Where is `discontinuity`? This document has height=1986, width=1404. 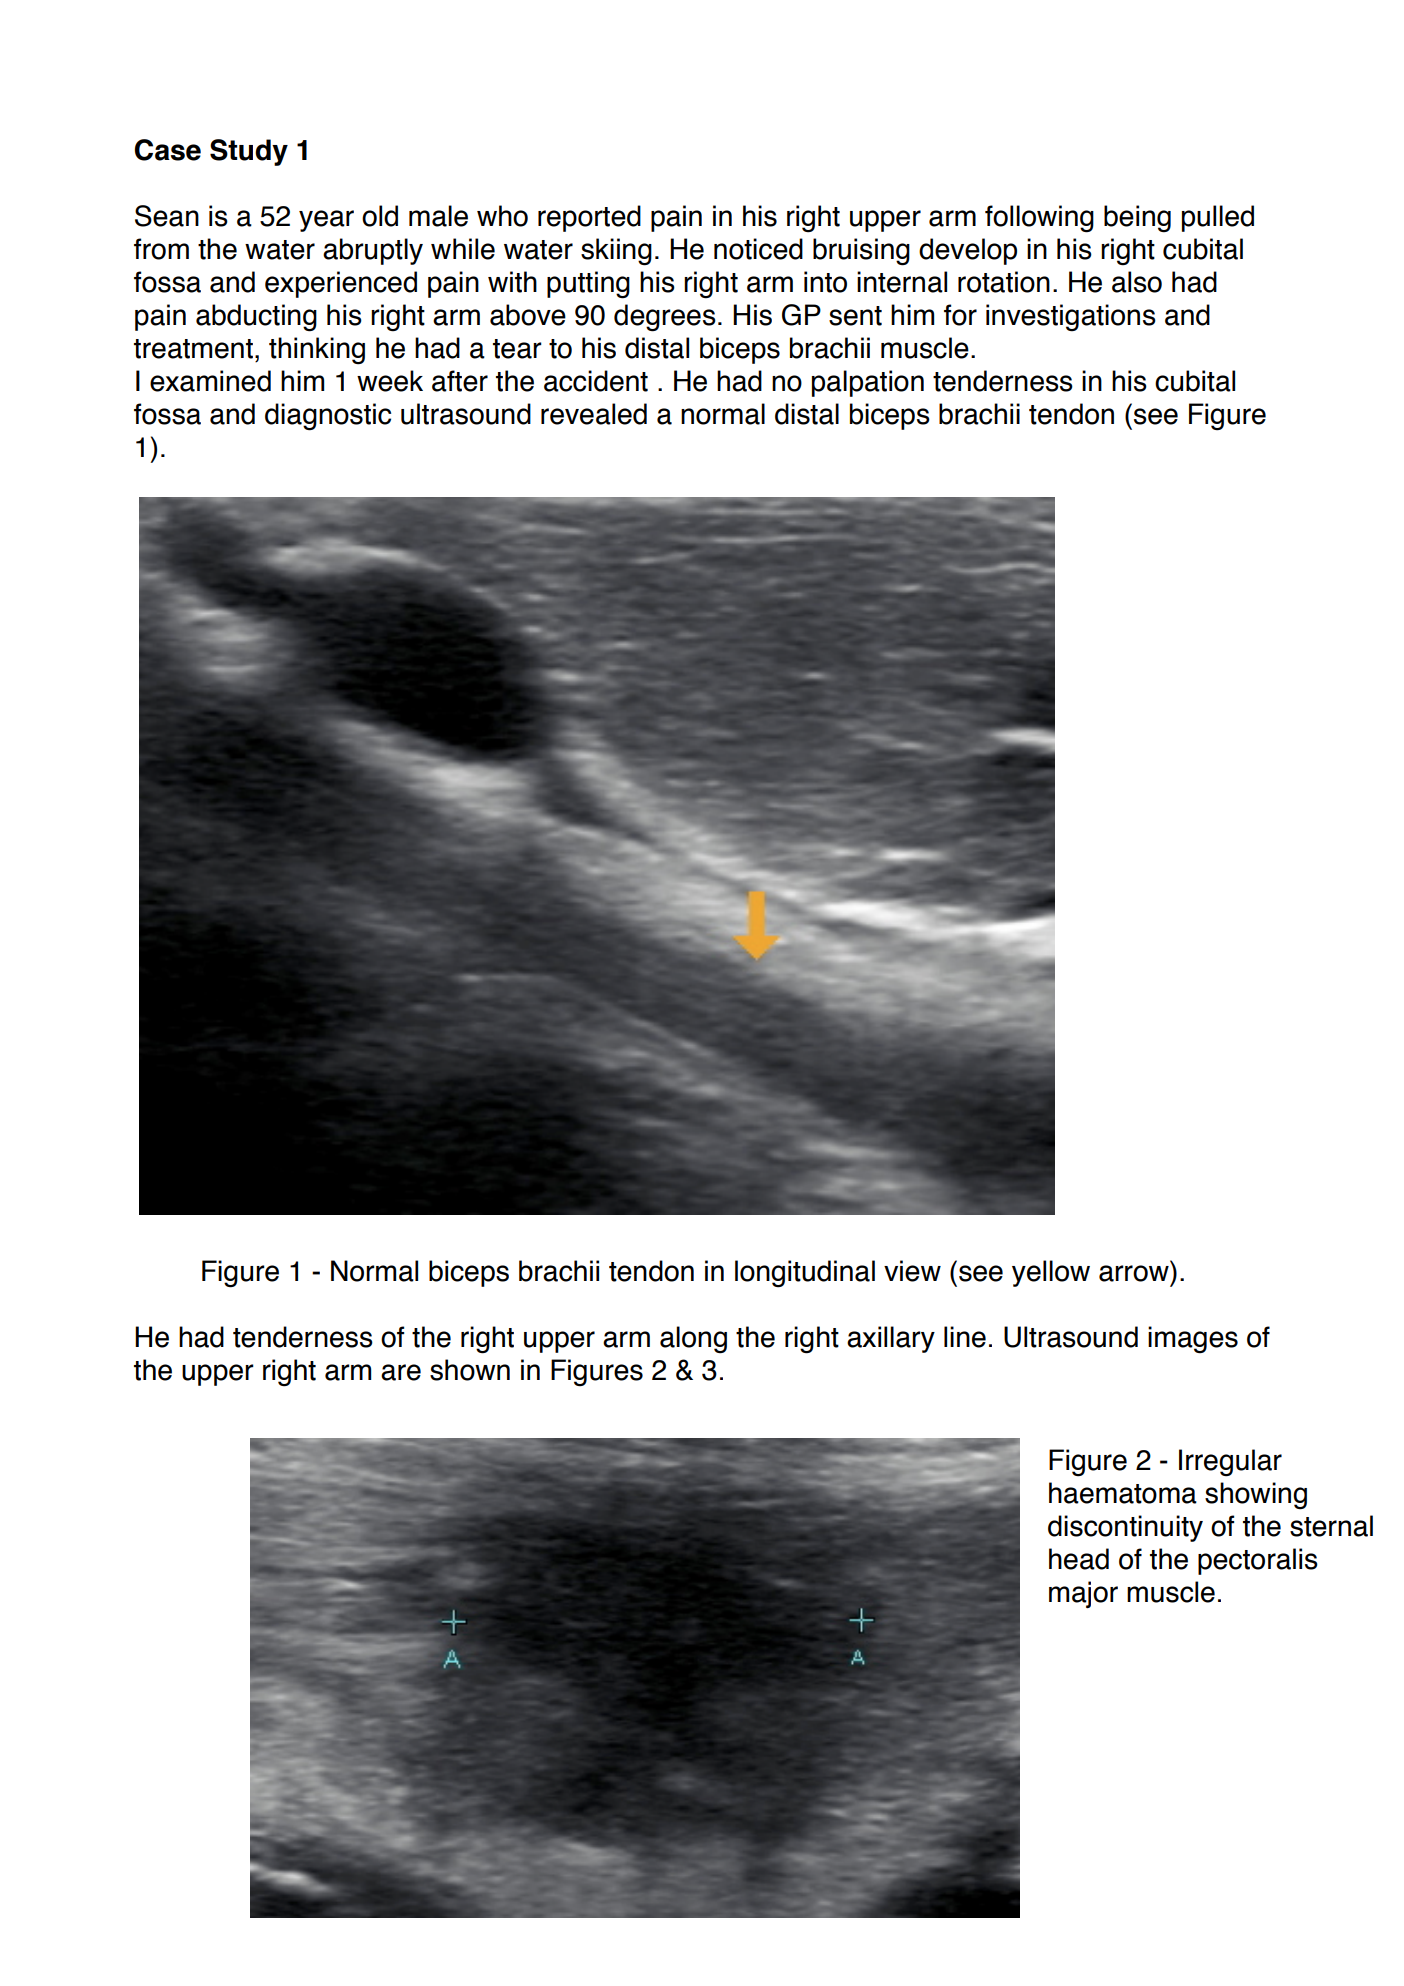 discontinuity is located at coordinates (1125, 1528).
